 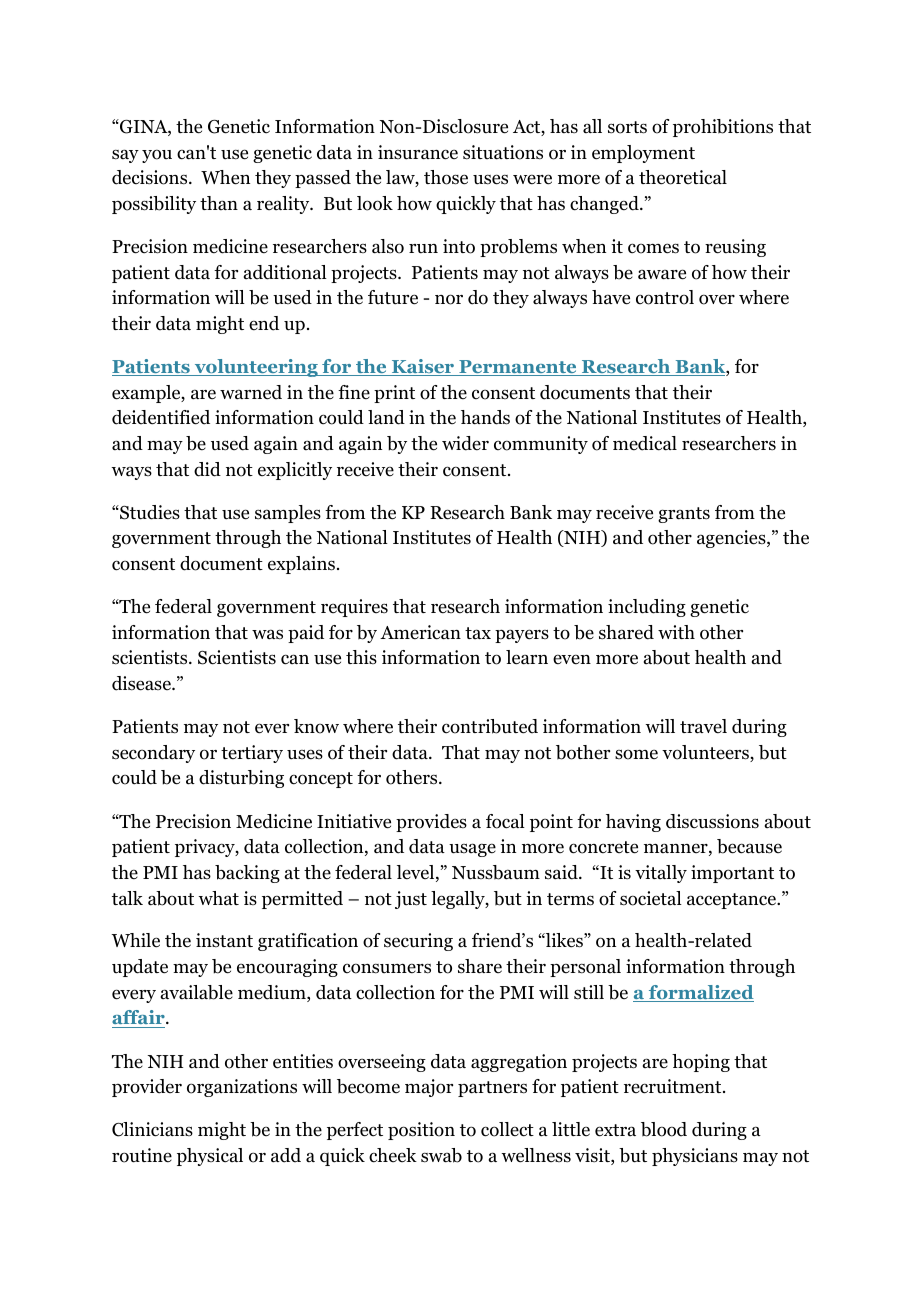 What do you see at coordinates (241, 779) in the document?
I see `disturbing` at bounding box center [241, 779].
